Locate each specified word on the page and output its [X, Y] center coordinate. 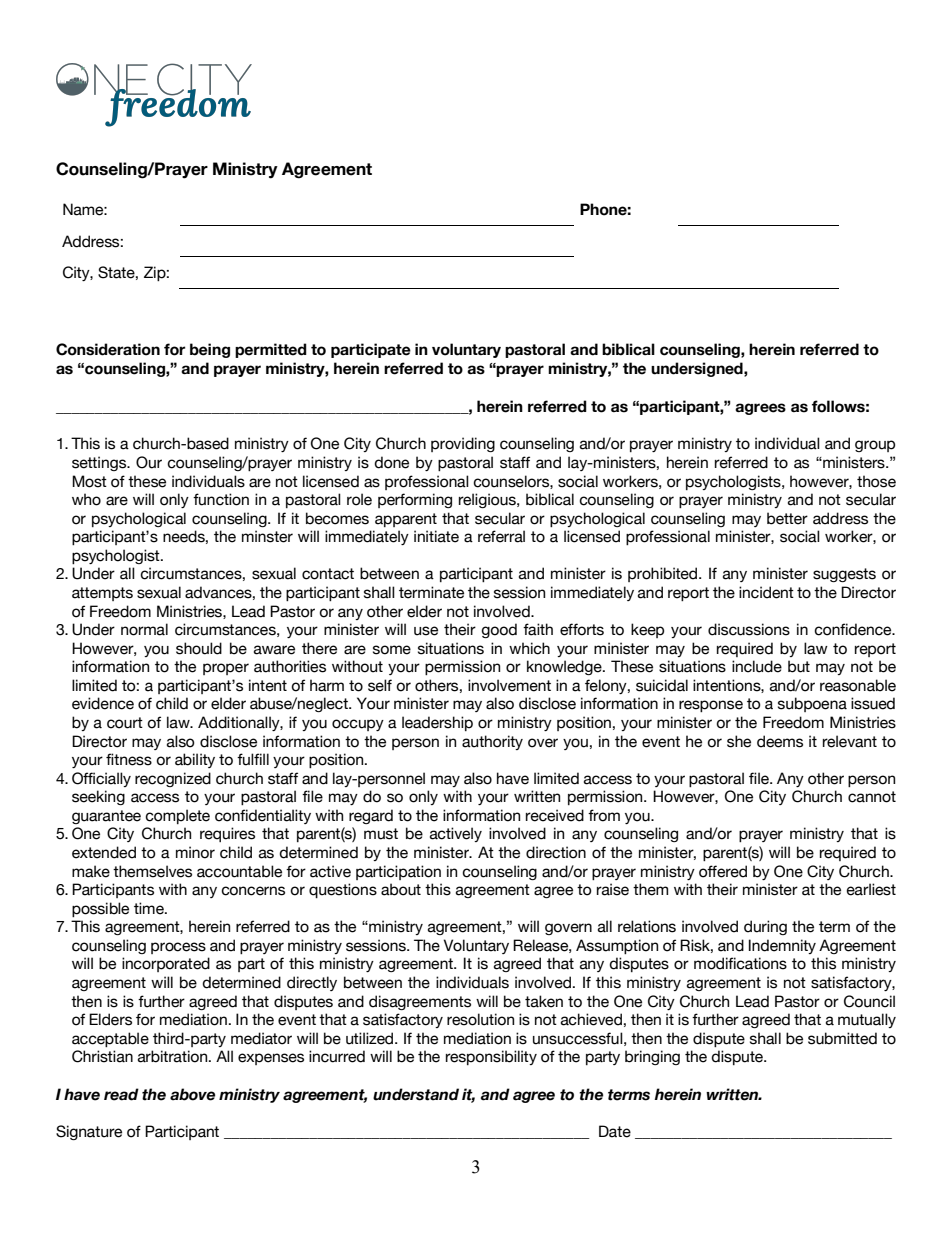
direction [556, 852]
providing [463, 444]
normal [144, 629]
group [875, 446]
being [210, 350]
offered [723, 871]
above [192, 1094]
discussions [749, 629]
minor [195, 852]
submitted [842, 1038]
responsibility [491, 1057]
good [499, 630]
